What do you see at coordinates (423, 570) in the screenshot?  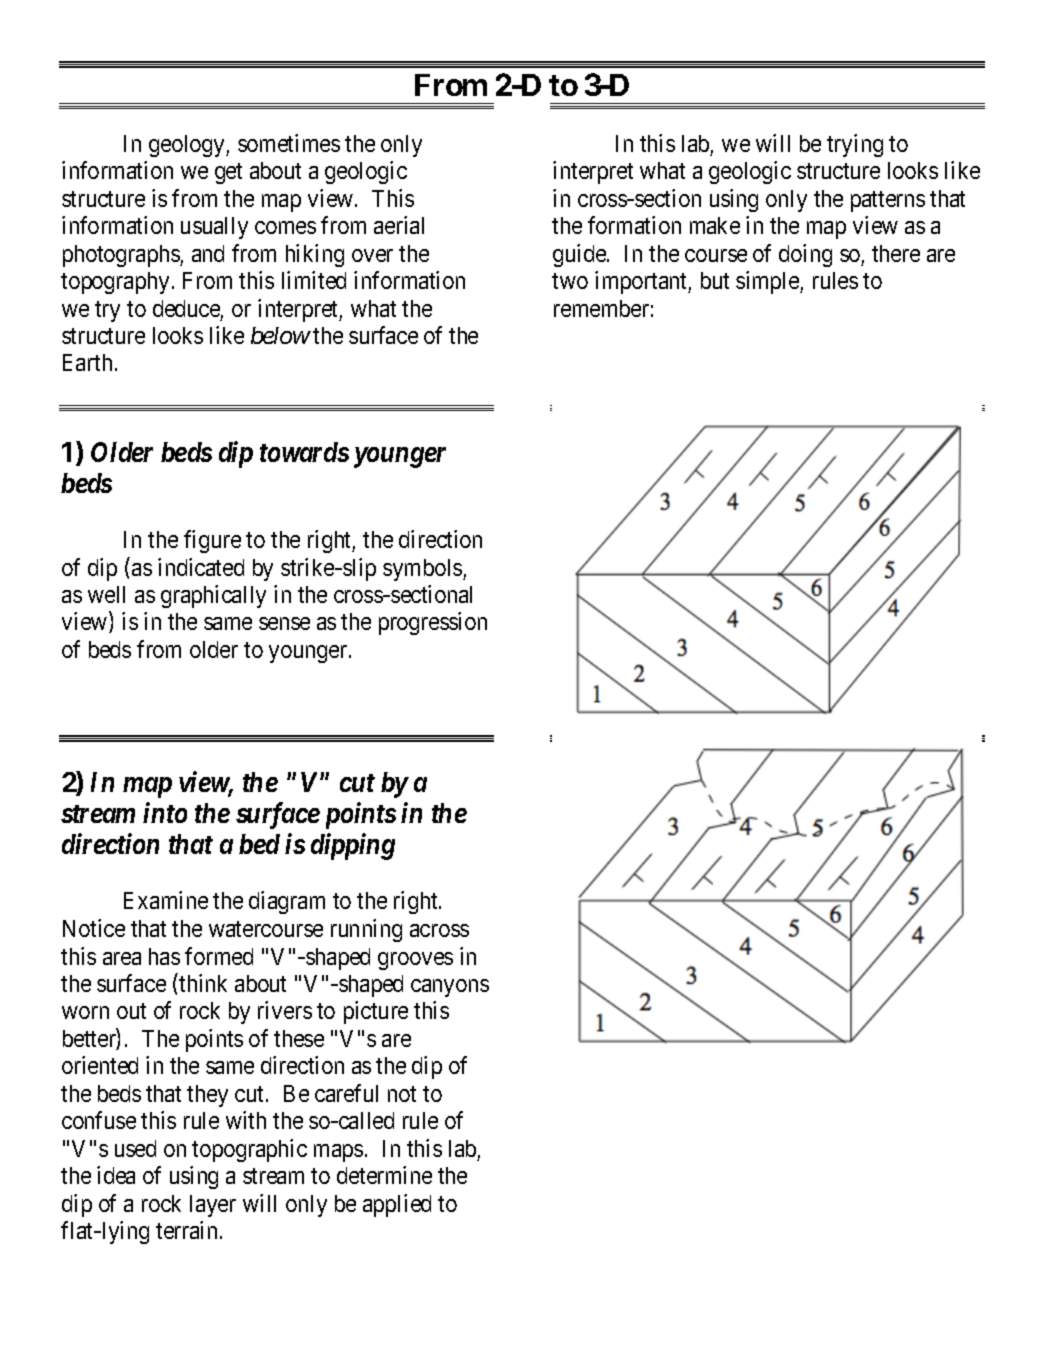 I see `symbols` at bounding box center [423, 570].
